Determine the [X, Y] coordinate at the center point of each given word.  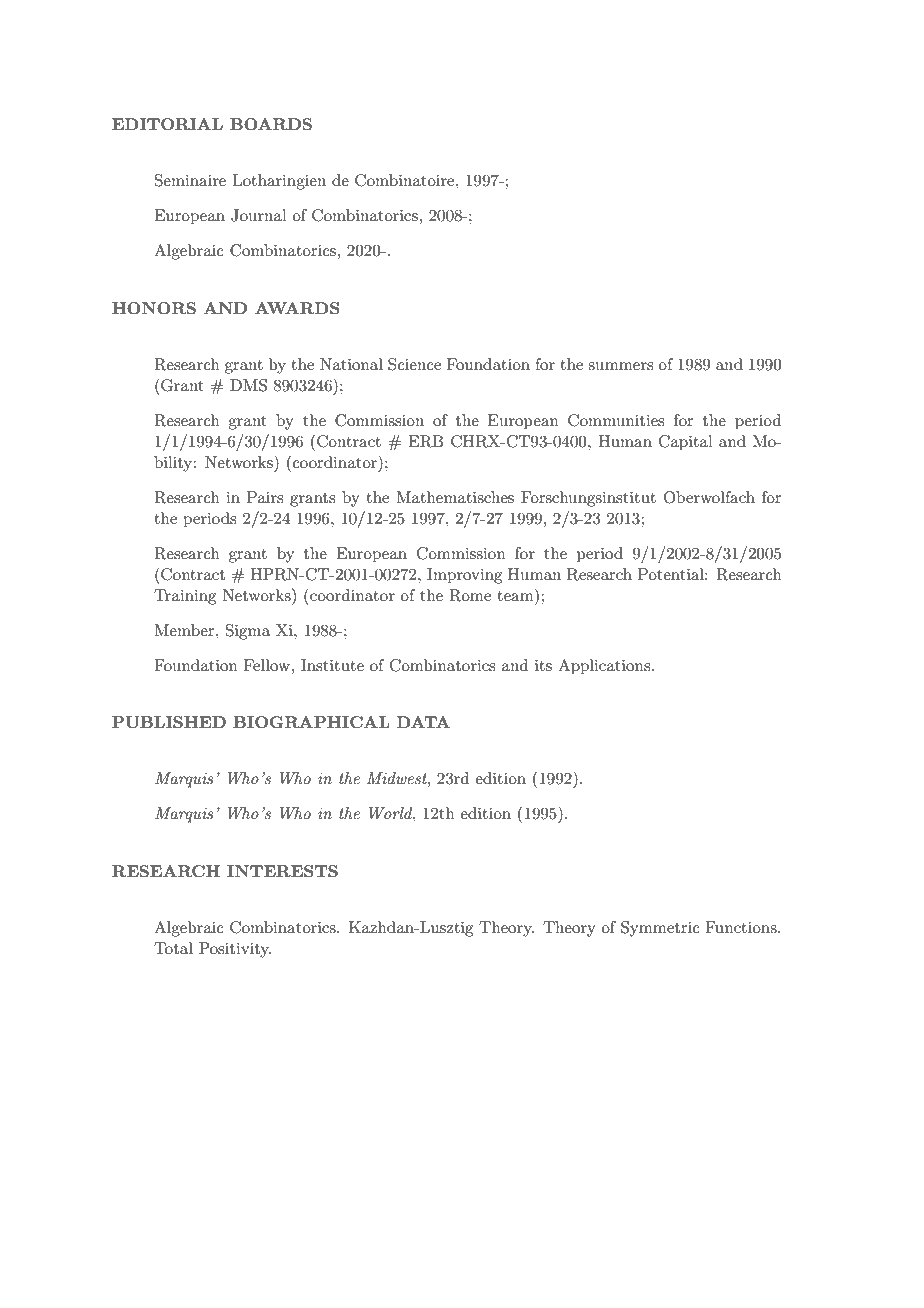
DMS [248, 385]
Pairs [265, 497]
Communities [616, 420]
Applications [605, 667]
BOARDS [271, 124]
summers [620, 366]
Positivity [235, 950]
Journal [259, 215]
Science [414, 364]
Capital [686, 443]
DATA [423, 722]
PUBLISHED [169, 722]
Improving [464, 576]
